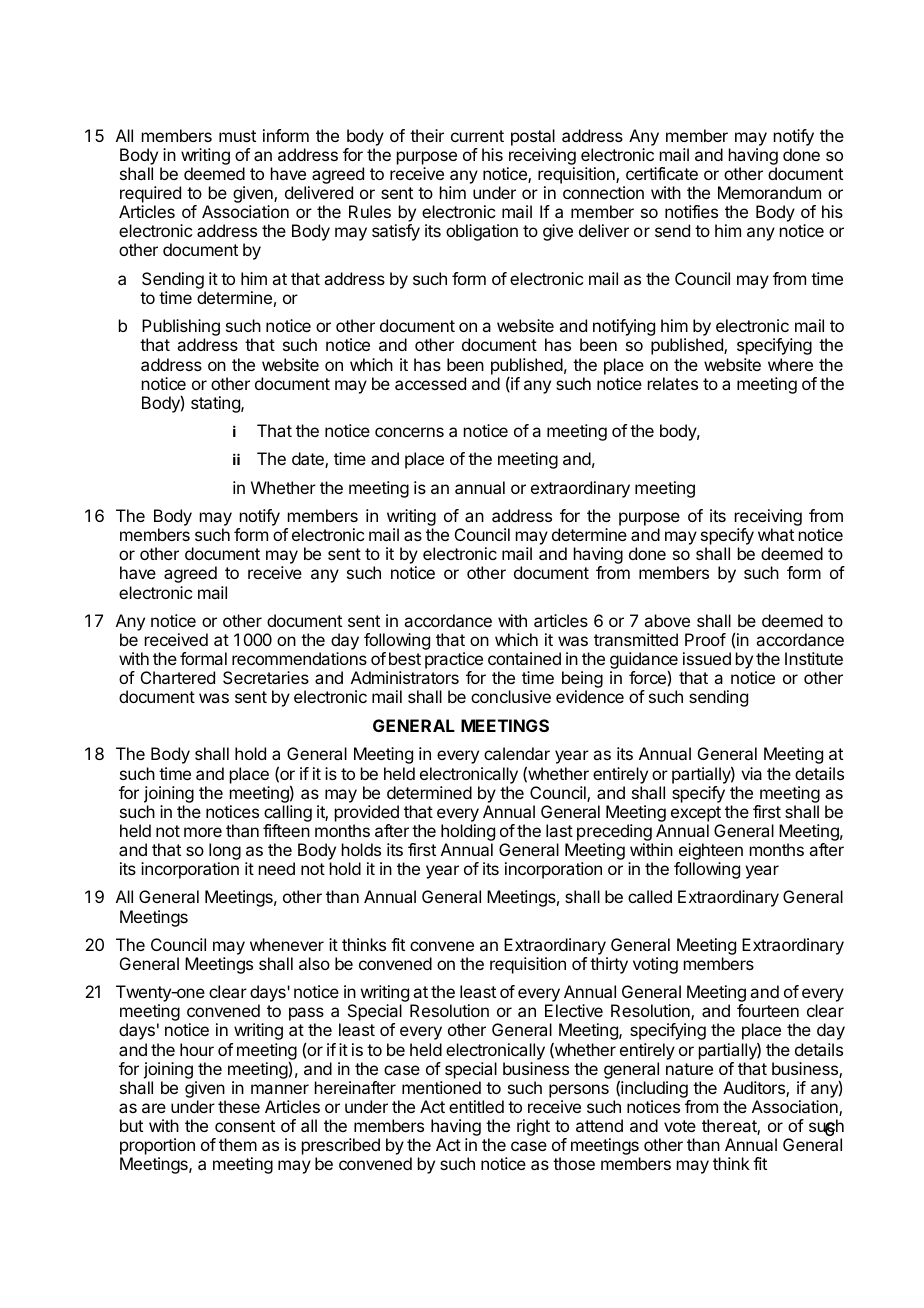  I want to click on current, so click(477, 136).
